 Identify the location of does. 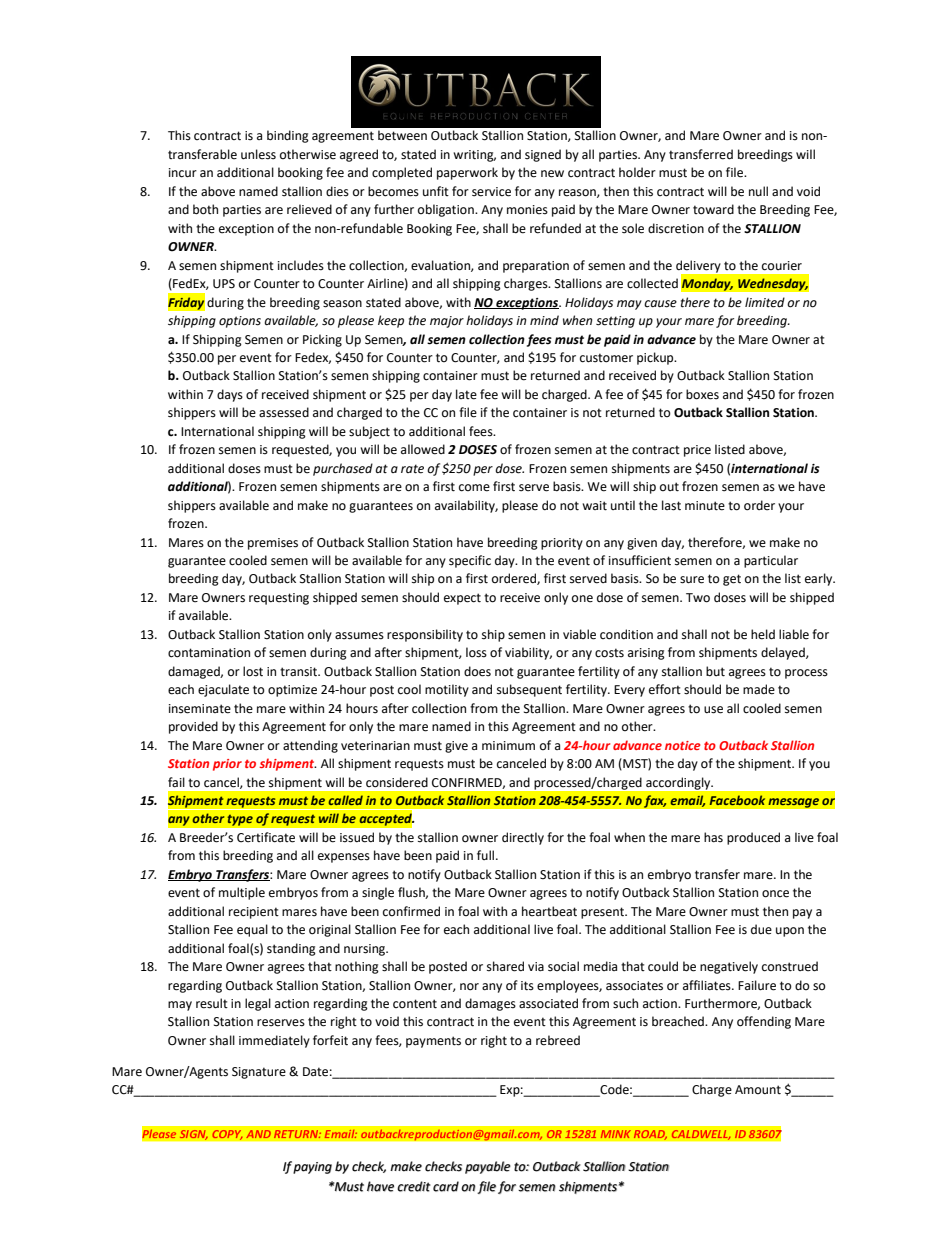
(477, 671).
